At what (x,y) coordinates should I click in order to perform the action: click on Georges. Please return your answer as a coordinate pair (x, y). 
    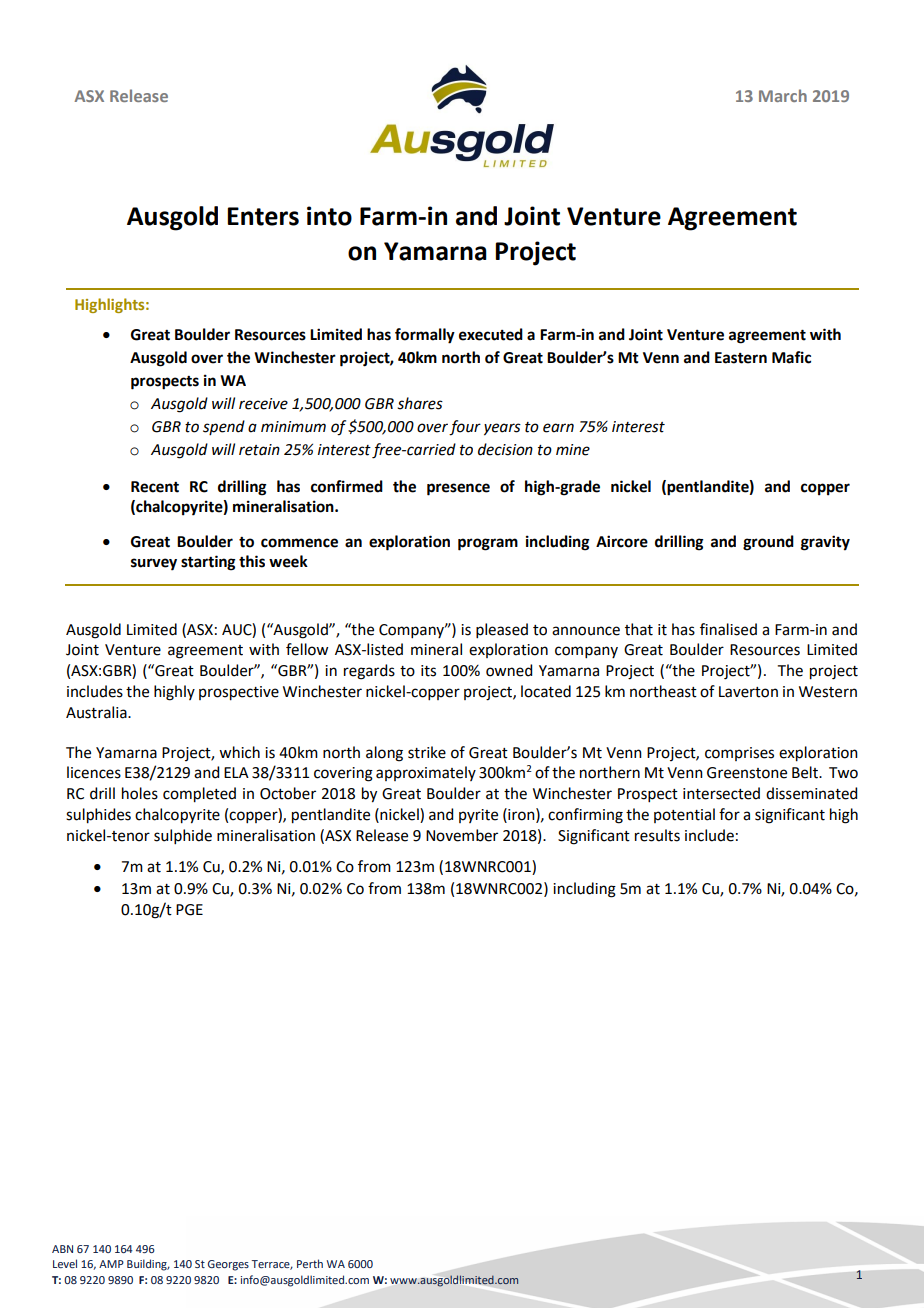
    Looking at the image, I should click on (228, 1265).
